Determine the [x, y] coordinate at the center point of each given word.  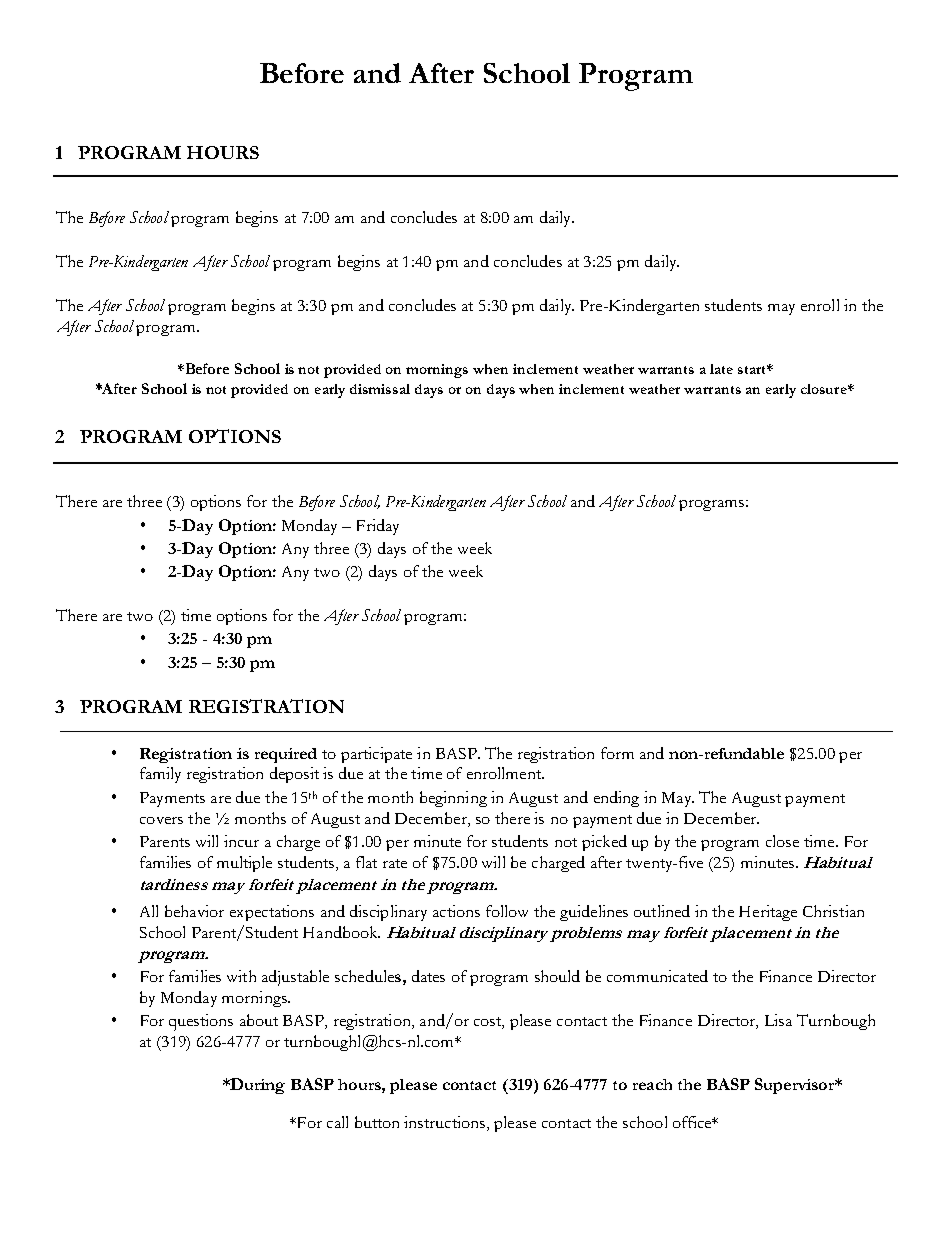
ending [616, 799]
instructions [444, 1122]
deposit [294, 775]
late [721, 369]
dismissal [380, 389]
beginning [453, 799]
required [286, 755]
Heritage [768, 913]
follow [507, 911]
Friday [378, 527]
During [257, 1086]
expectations [272, 913]
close [782, 841]
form [617, 753]
